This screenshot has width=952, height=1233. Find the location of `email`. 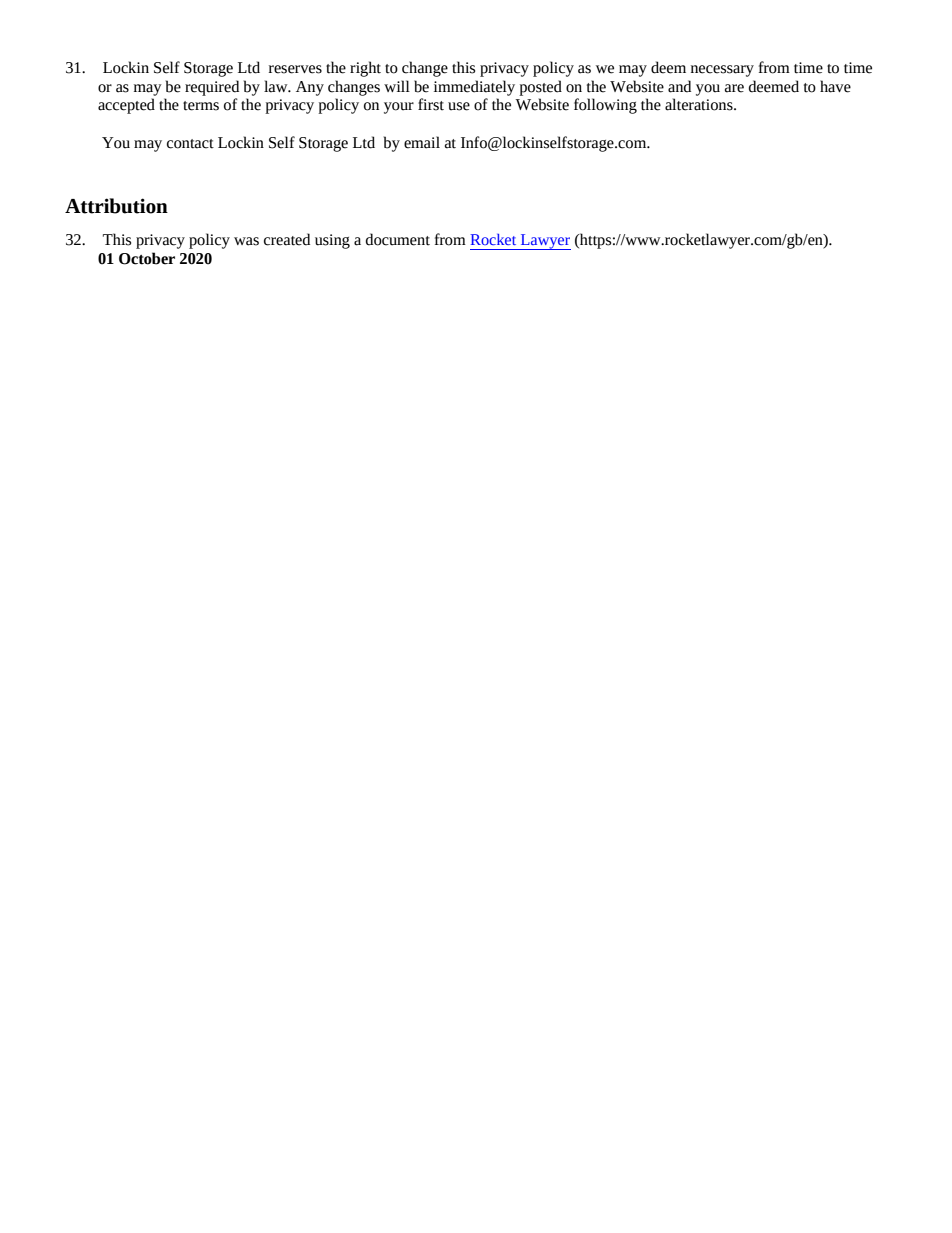

email is located at coordinates (422, 142).
